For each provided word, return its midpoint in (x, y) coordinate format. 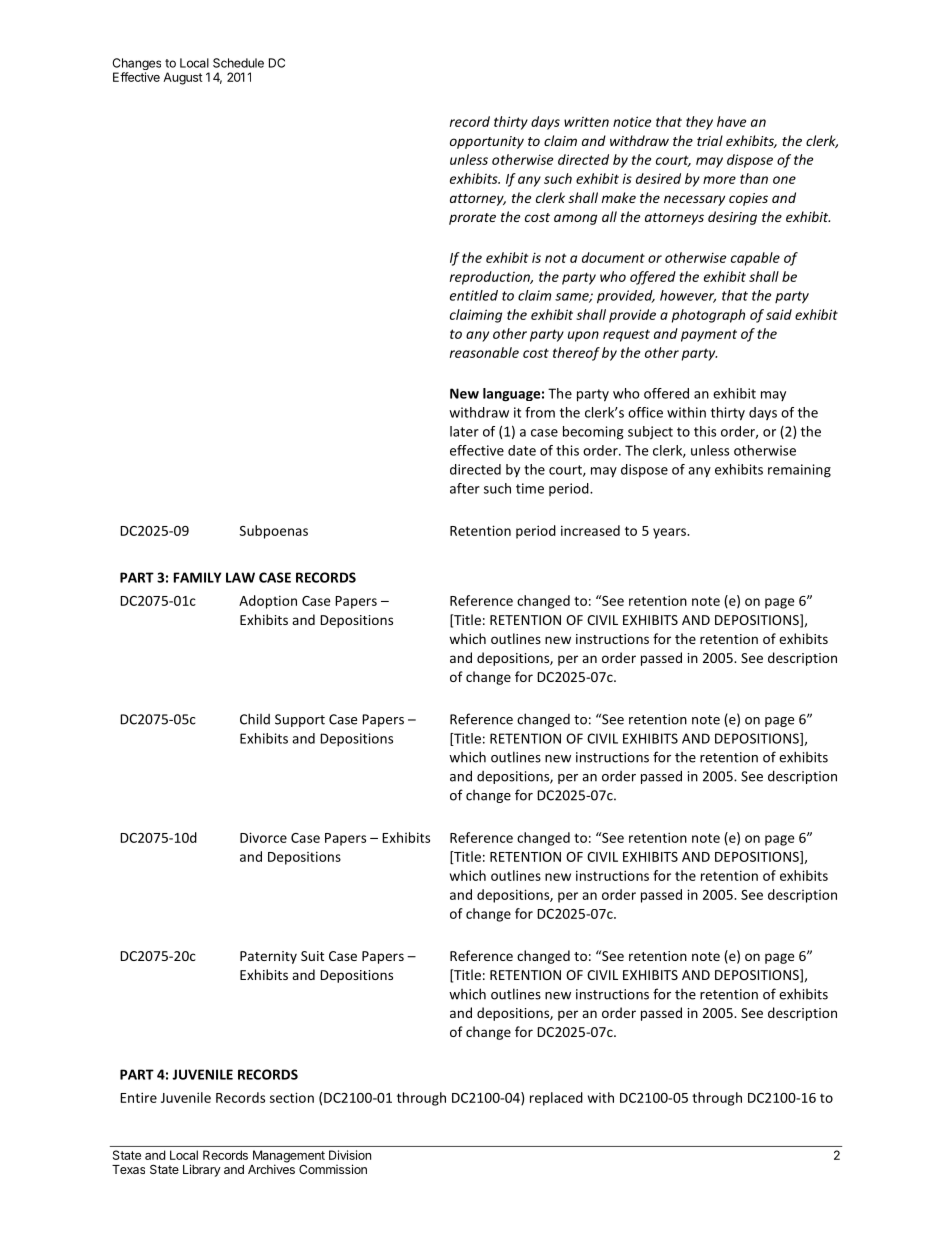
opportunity (487, 142)
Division (350, 1155)
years (670, 533)
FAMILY (197, 577)
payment (709, 335)
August (182, 78)
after (465, 488)
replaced (556, 1099)
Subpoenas (274, 532)
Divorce (263, 837)
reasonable (484, 352)
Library (202, 1170)
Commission (333, 1169)
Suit (312, 956)
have (731, 121)
